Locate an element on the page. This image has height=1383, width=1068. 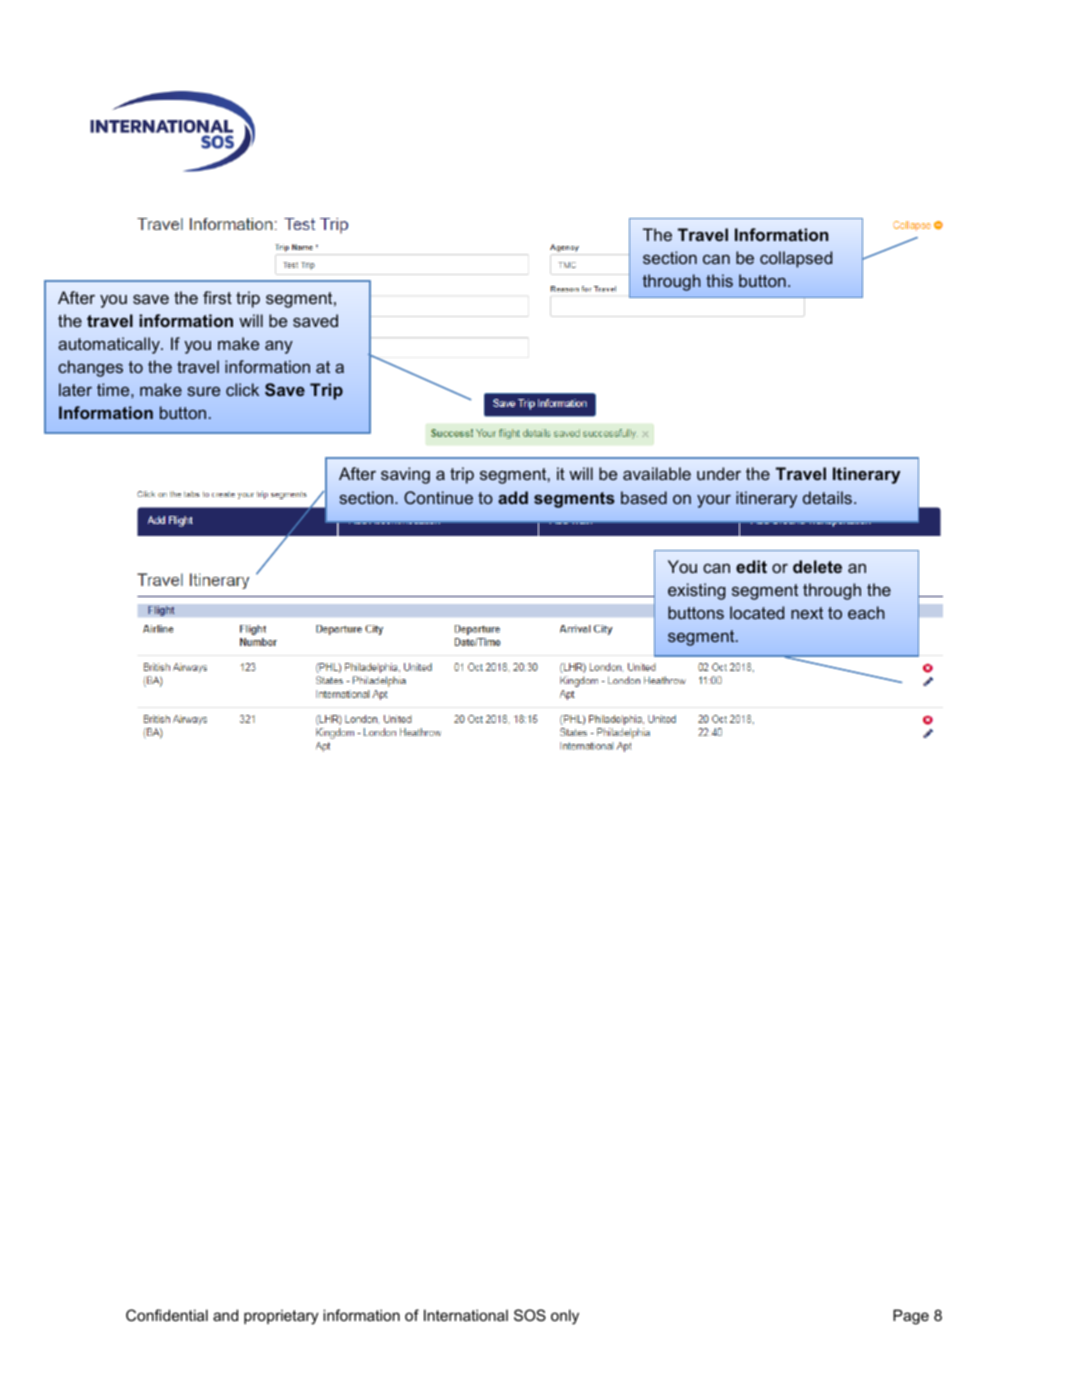
collapsed is located at coordinates (796, 259).
